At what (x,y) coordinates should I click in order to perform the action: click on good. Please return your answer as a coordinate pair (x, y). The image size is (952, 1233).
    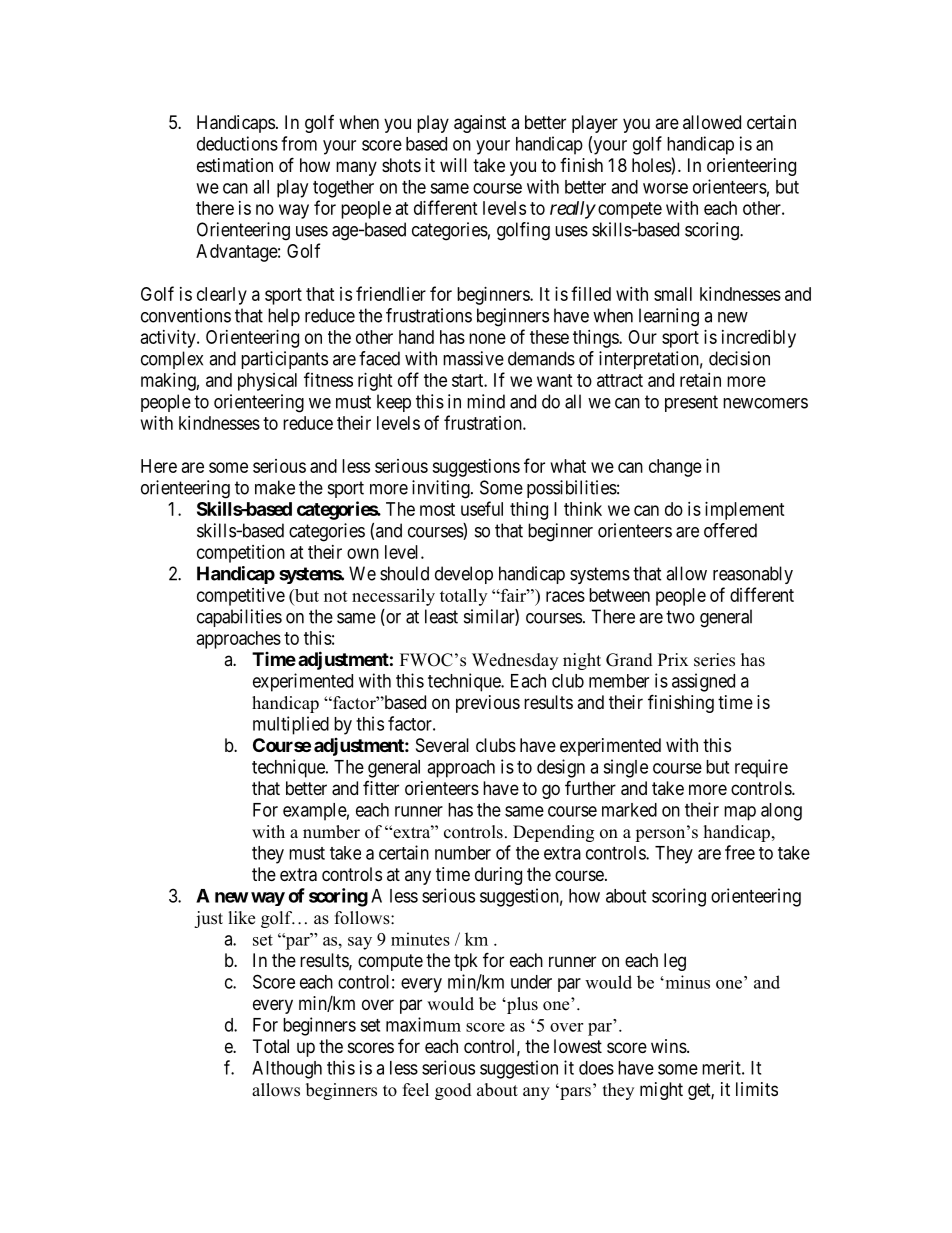
    Looking at the image, I should click on (453, 1091).
